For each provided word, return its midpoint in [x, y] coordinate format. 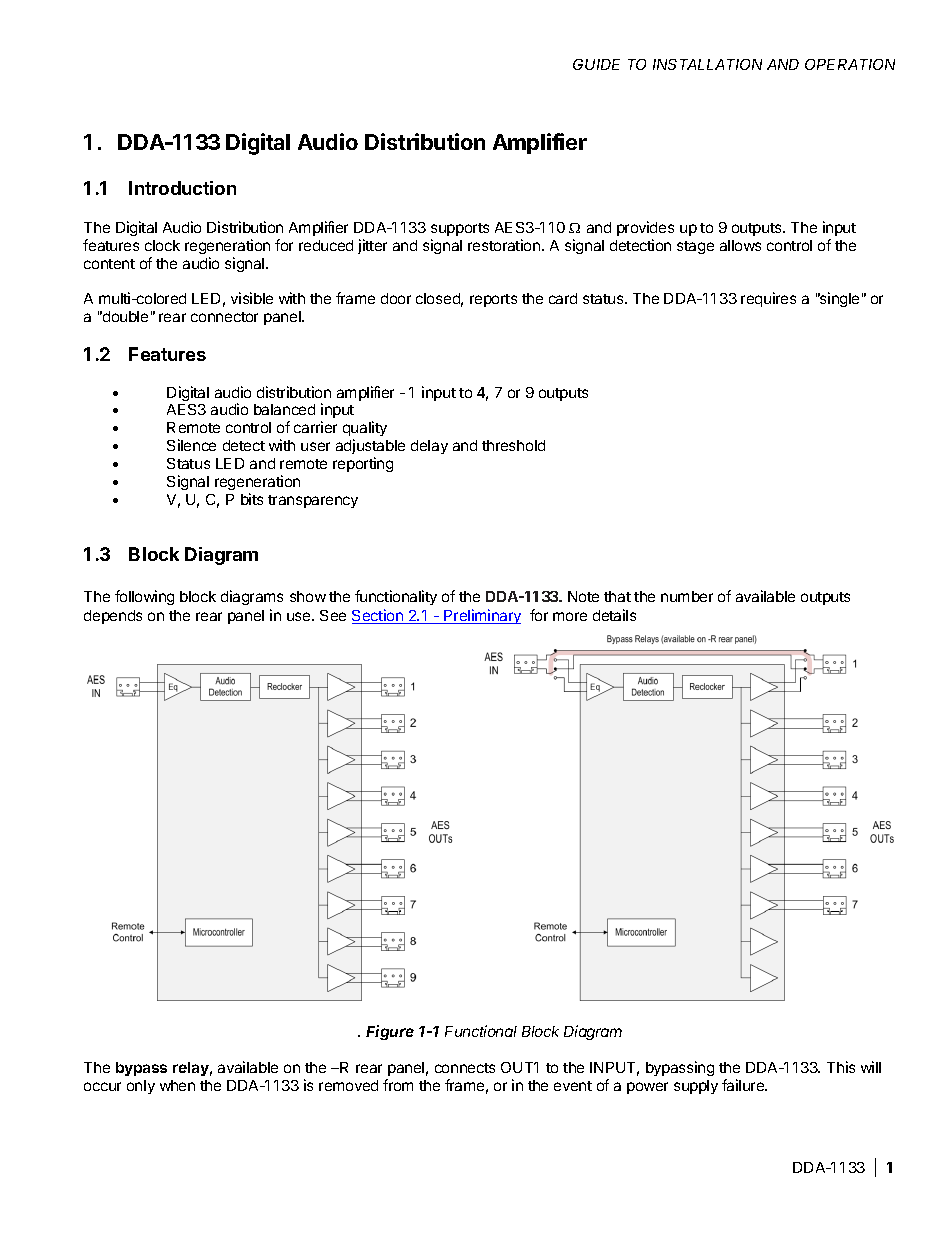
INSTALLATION [707, 64]
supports [460, 229]
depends [113, 617]
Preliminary [481, 616]
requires [768, 299]
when [177, 1085]
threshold [513, 445]
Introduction [182, 188]
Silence [191, 445]
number [687, 596]
